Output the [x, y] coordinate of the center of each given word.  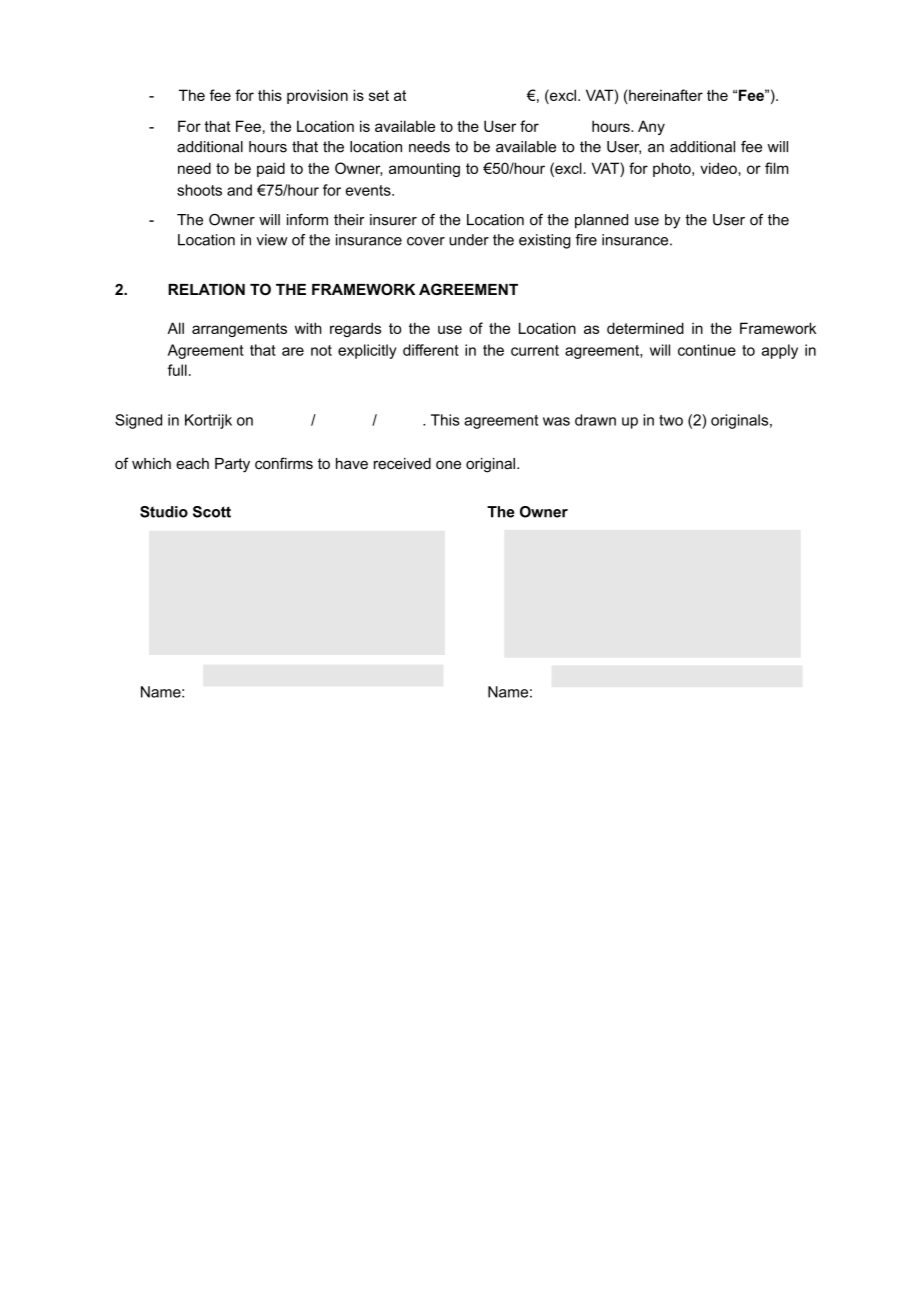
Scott [212, 512]
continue [707, 350]
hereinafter [665, 95]
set [379, 95]
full [177, 370]
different [431, 350]
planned [601, 221]
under [469, 240]
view [271, 240]
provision [317, 96]
